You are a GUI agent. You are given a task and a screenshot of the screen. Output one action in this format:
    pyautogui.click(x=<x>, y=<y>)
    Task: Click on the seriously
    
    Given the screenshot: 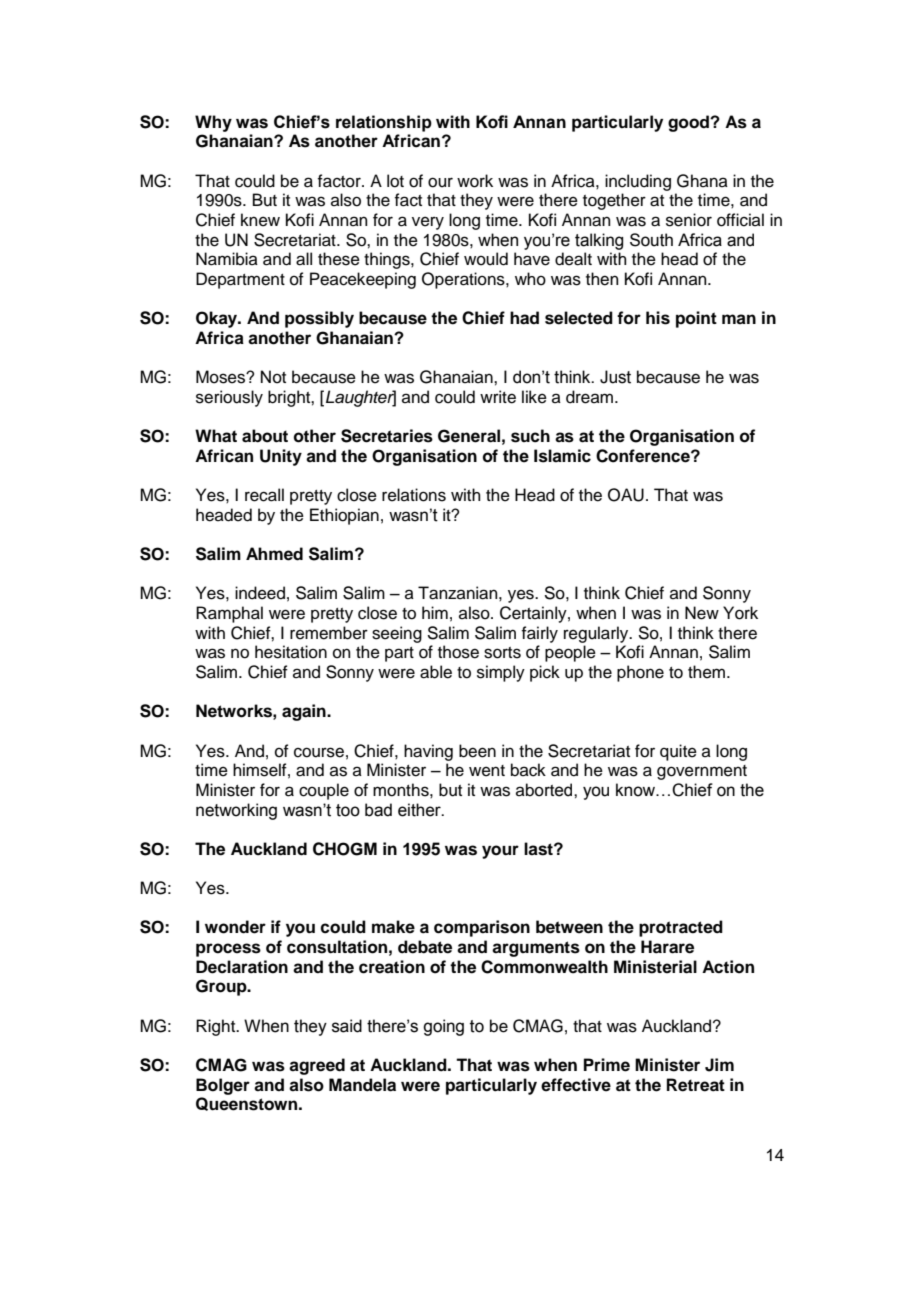 What is the action you would take?
    pyautogui.click(x=229, y=398)
